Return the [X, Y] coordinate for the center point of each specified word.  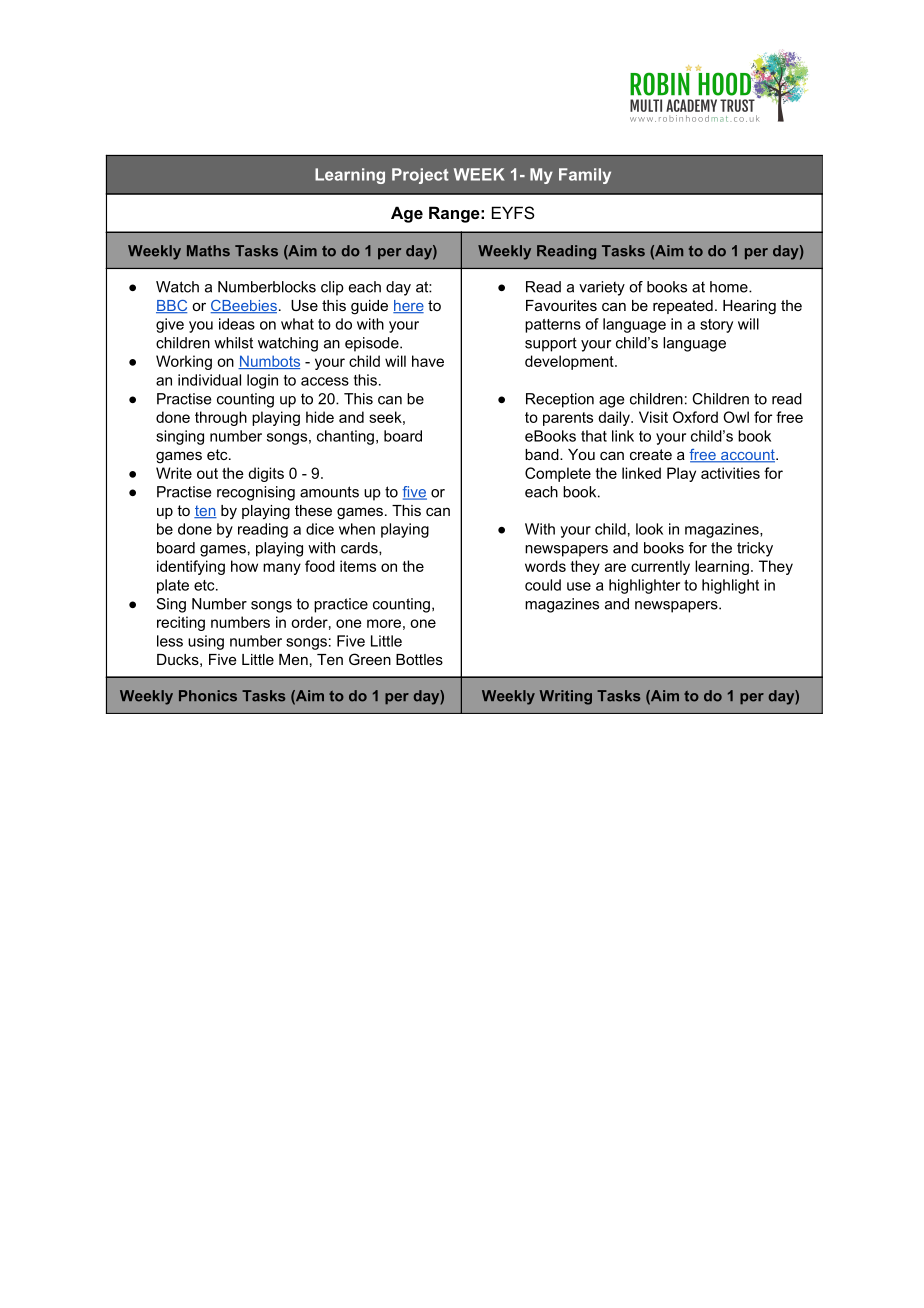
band [543, 454]
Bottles [419, 659]
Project [420, 176]
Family [585, 176]
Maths [208, 251]
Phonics [208, 696]
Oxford [695, 417]
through [221, 418]
